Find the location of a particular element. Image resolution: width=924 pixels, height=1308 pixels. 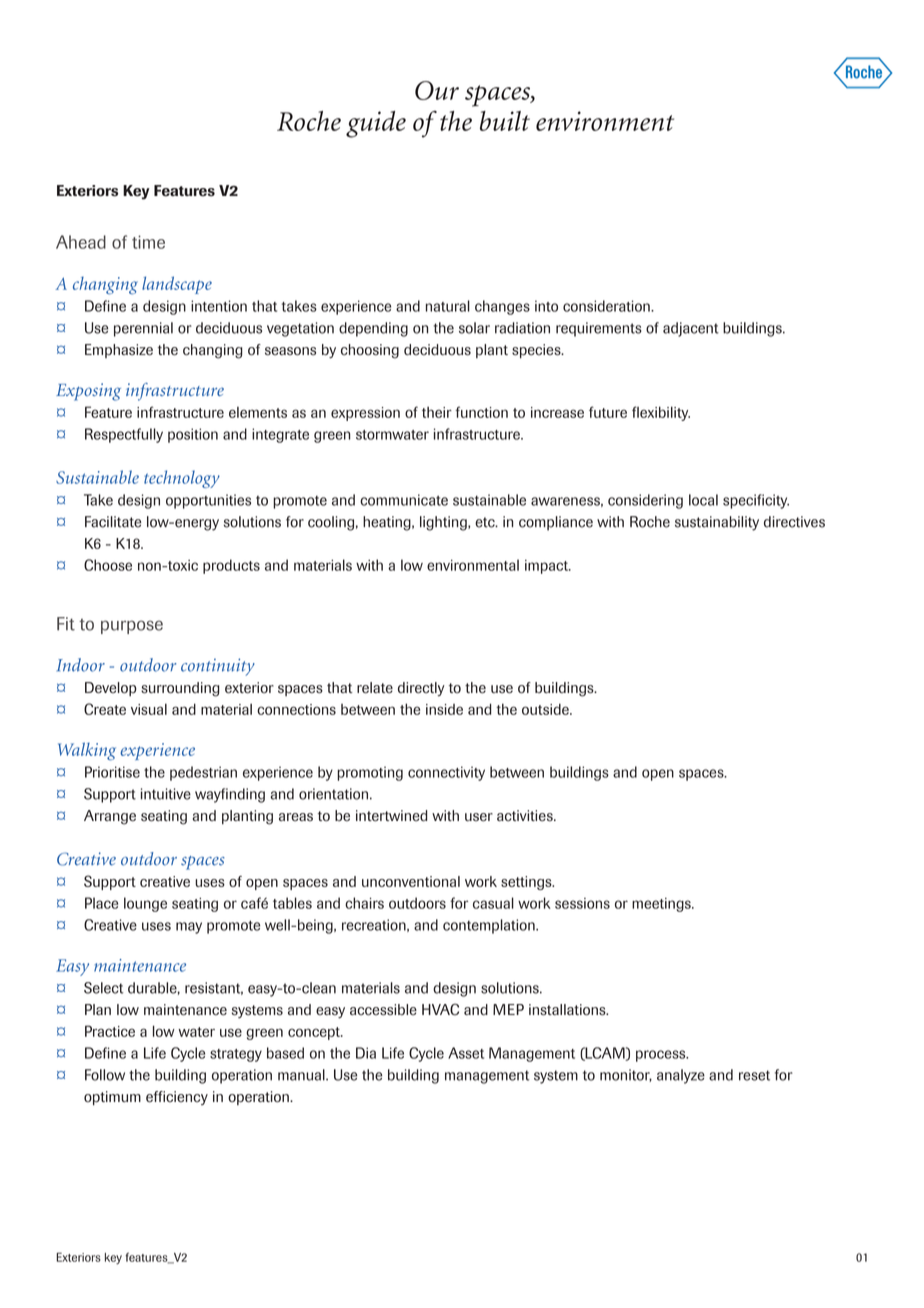

built is located at coordinates (505, 121).
